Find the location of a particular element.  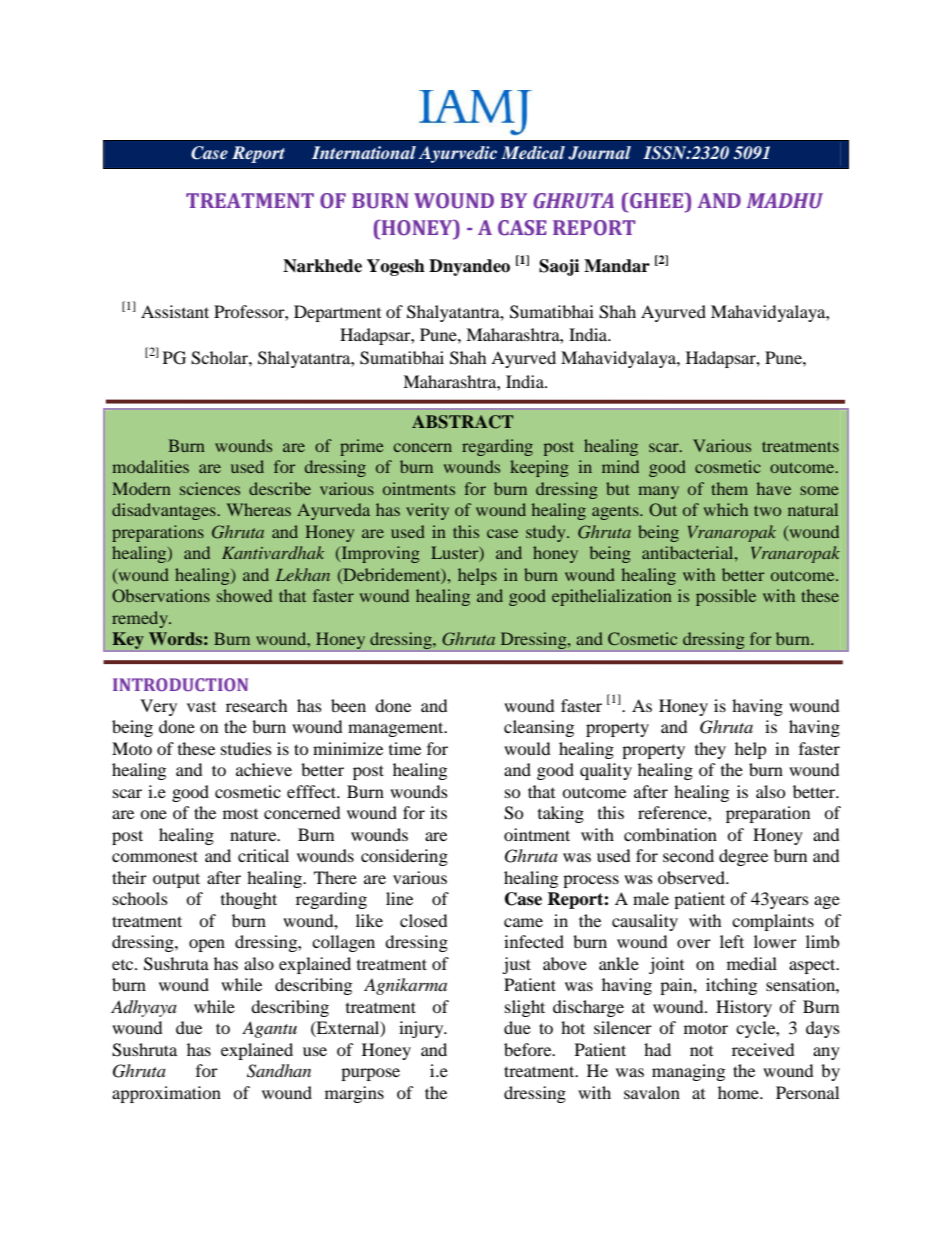

Mandar is located at coordinates (617, 266).
